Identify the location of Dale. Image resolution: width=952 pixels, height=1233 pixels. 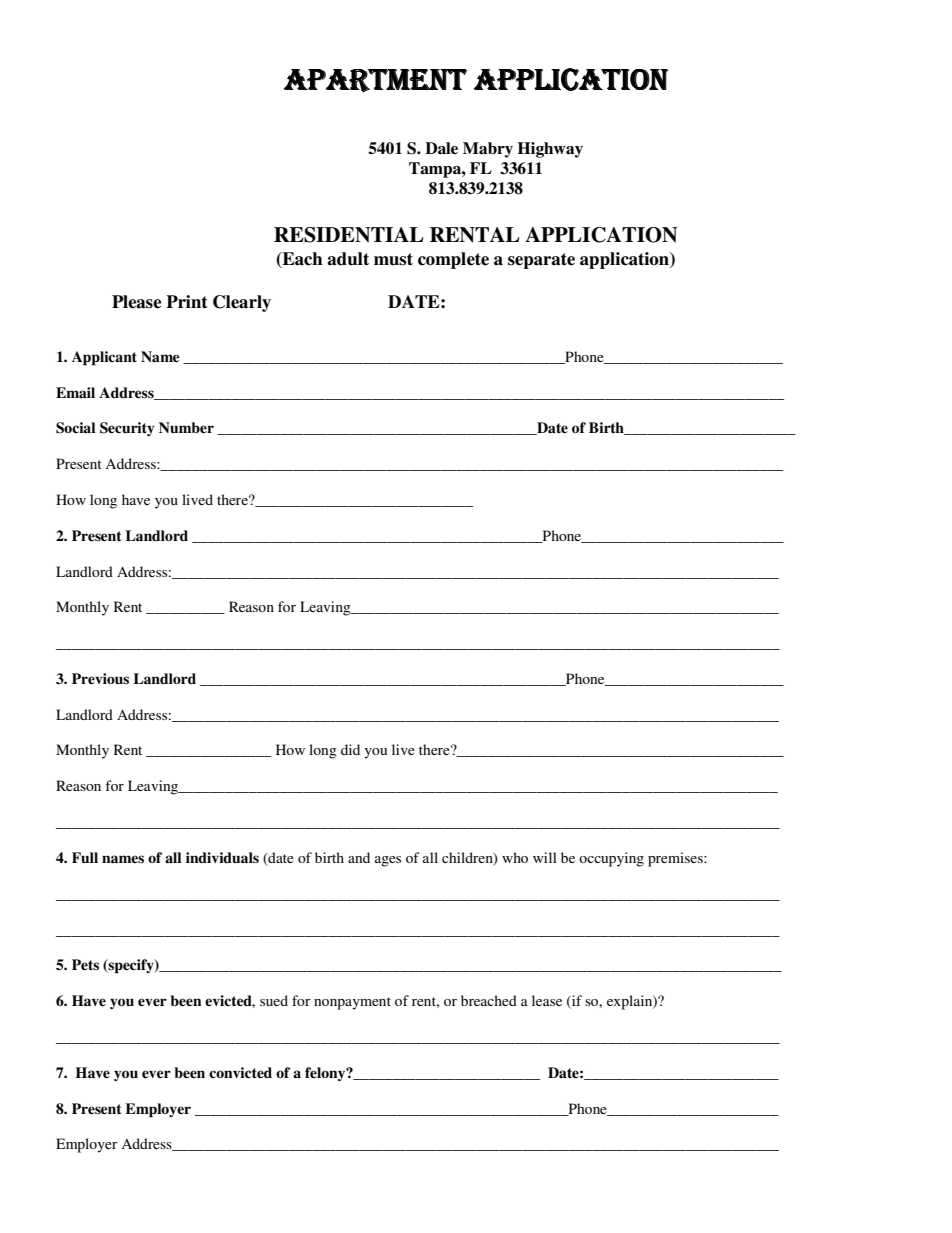
(441, 148).
